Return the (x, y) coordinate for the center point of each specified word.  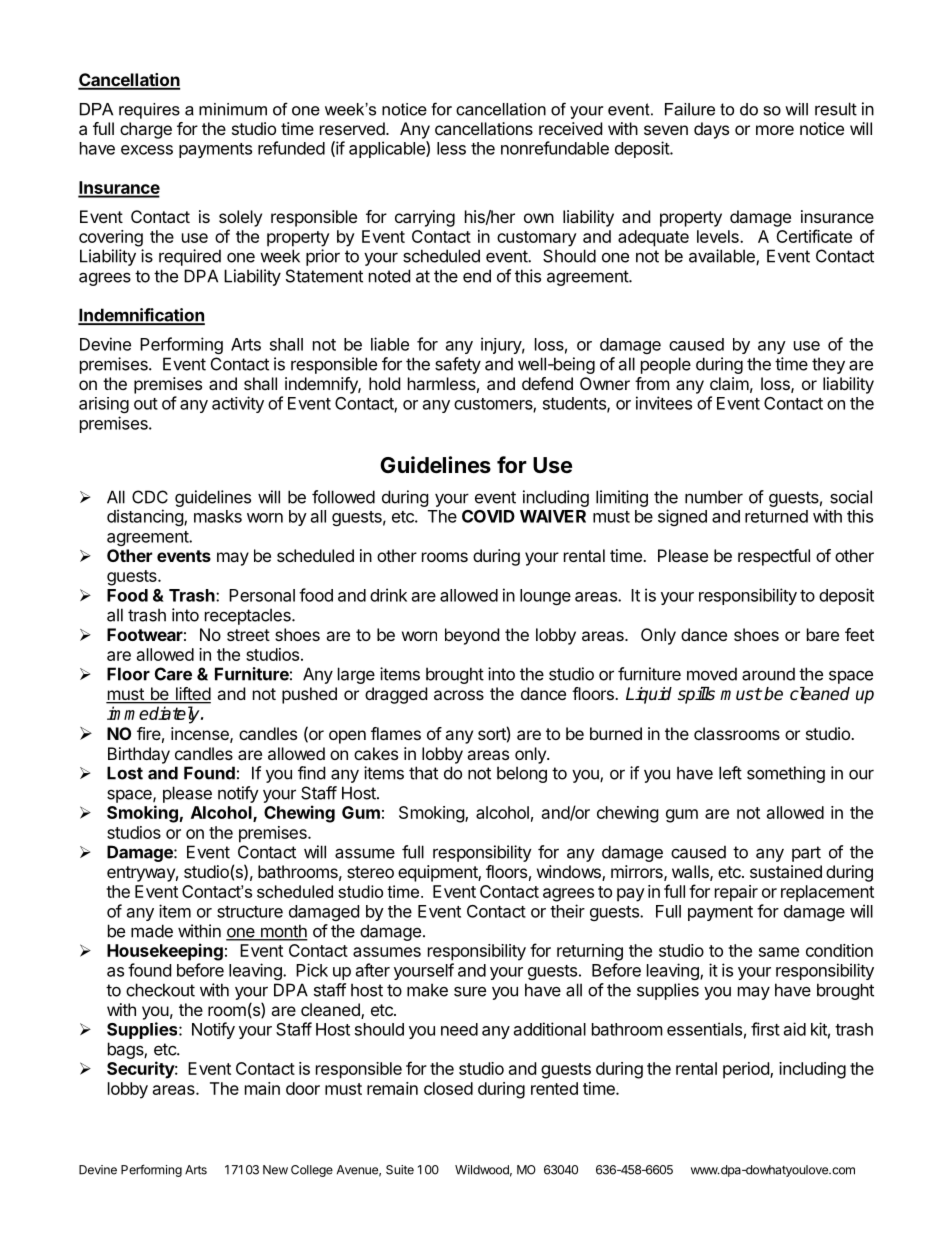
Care (173, 674)
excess (147, 150)
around (768, 674)
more (775, 130)
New (275, 1170)
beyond (472, 636)
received (570, 128)
